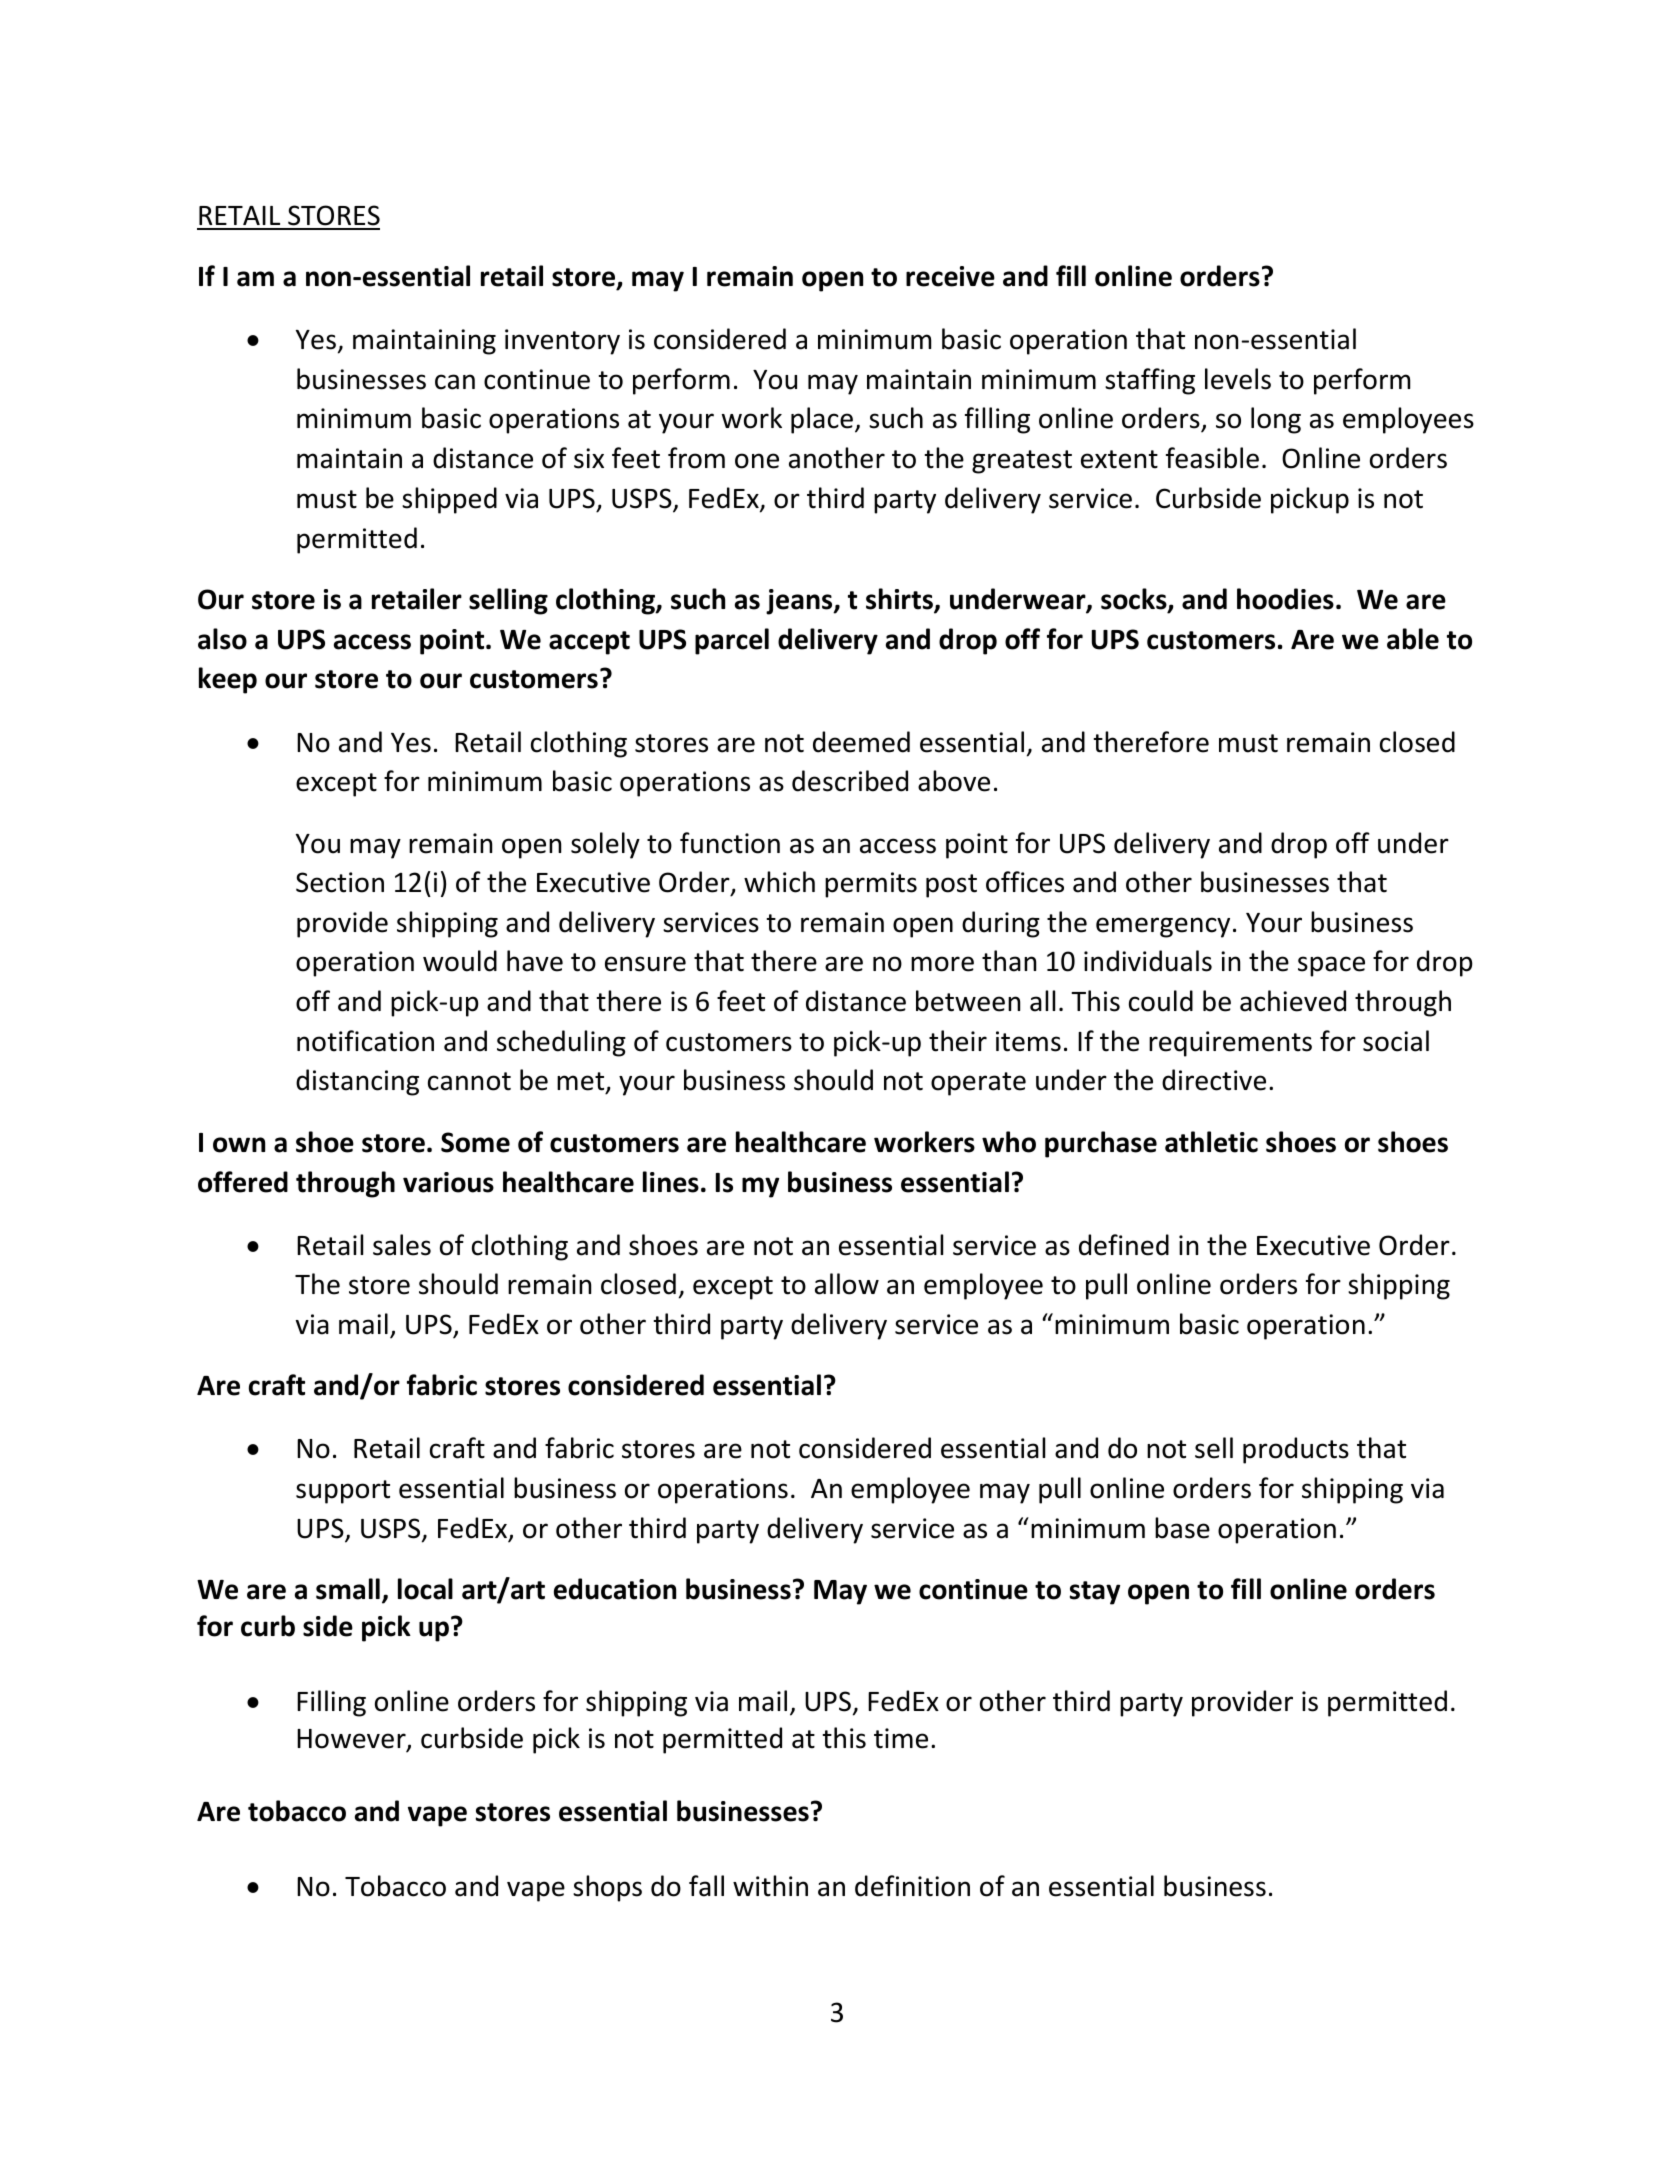 The height and width of the document is (2166, 1674). I want to click on definition, so click(912, 1886).
